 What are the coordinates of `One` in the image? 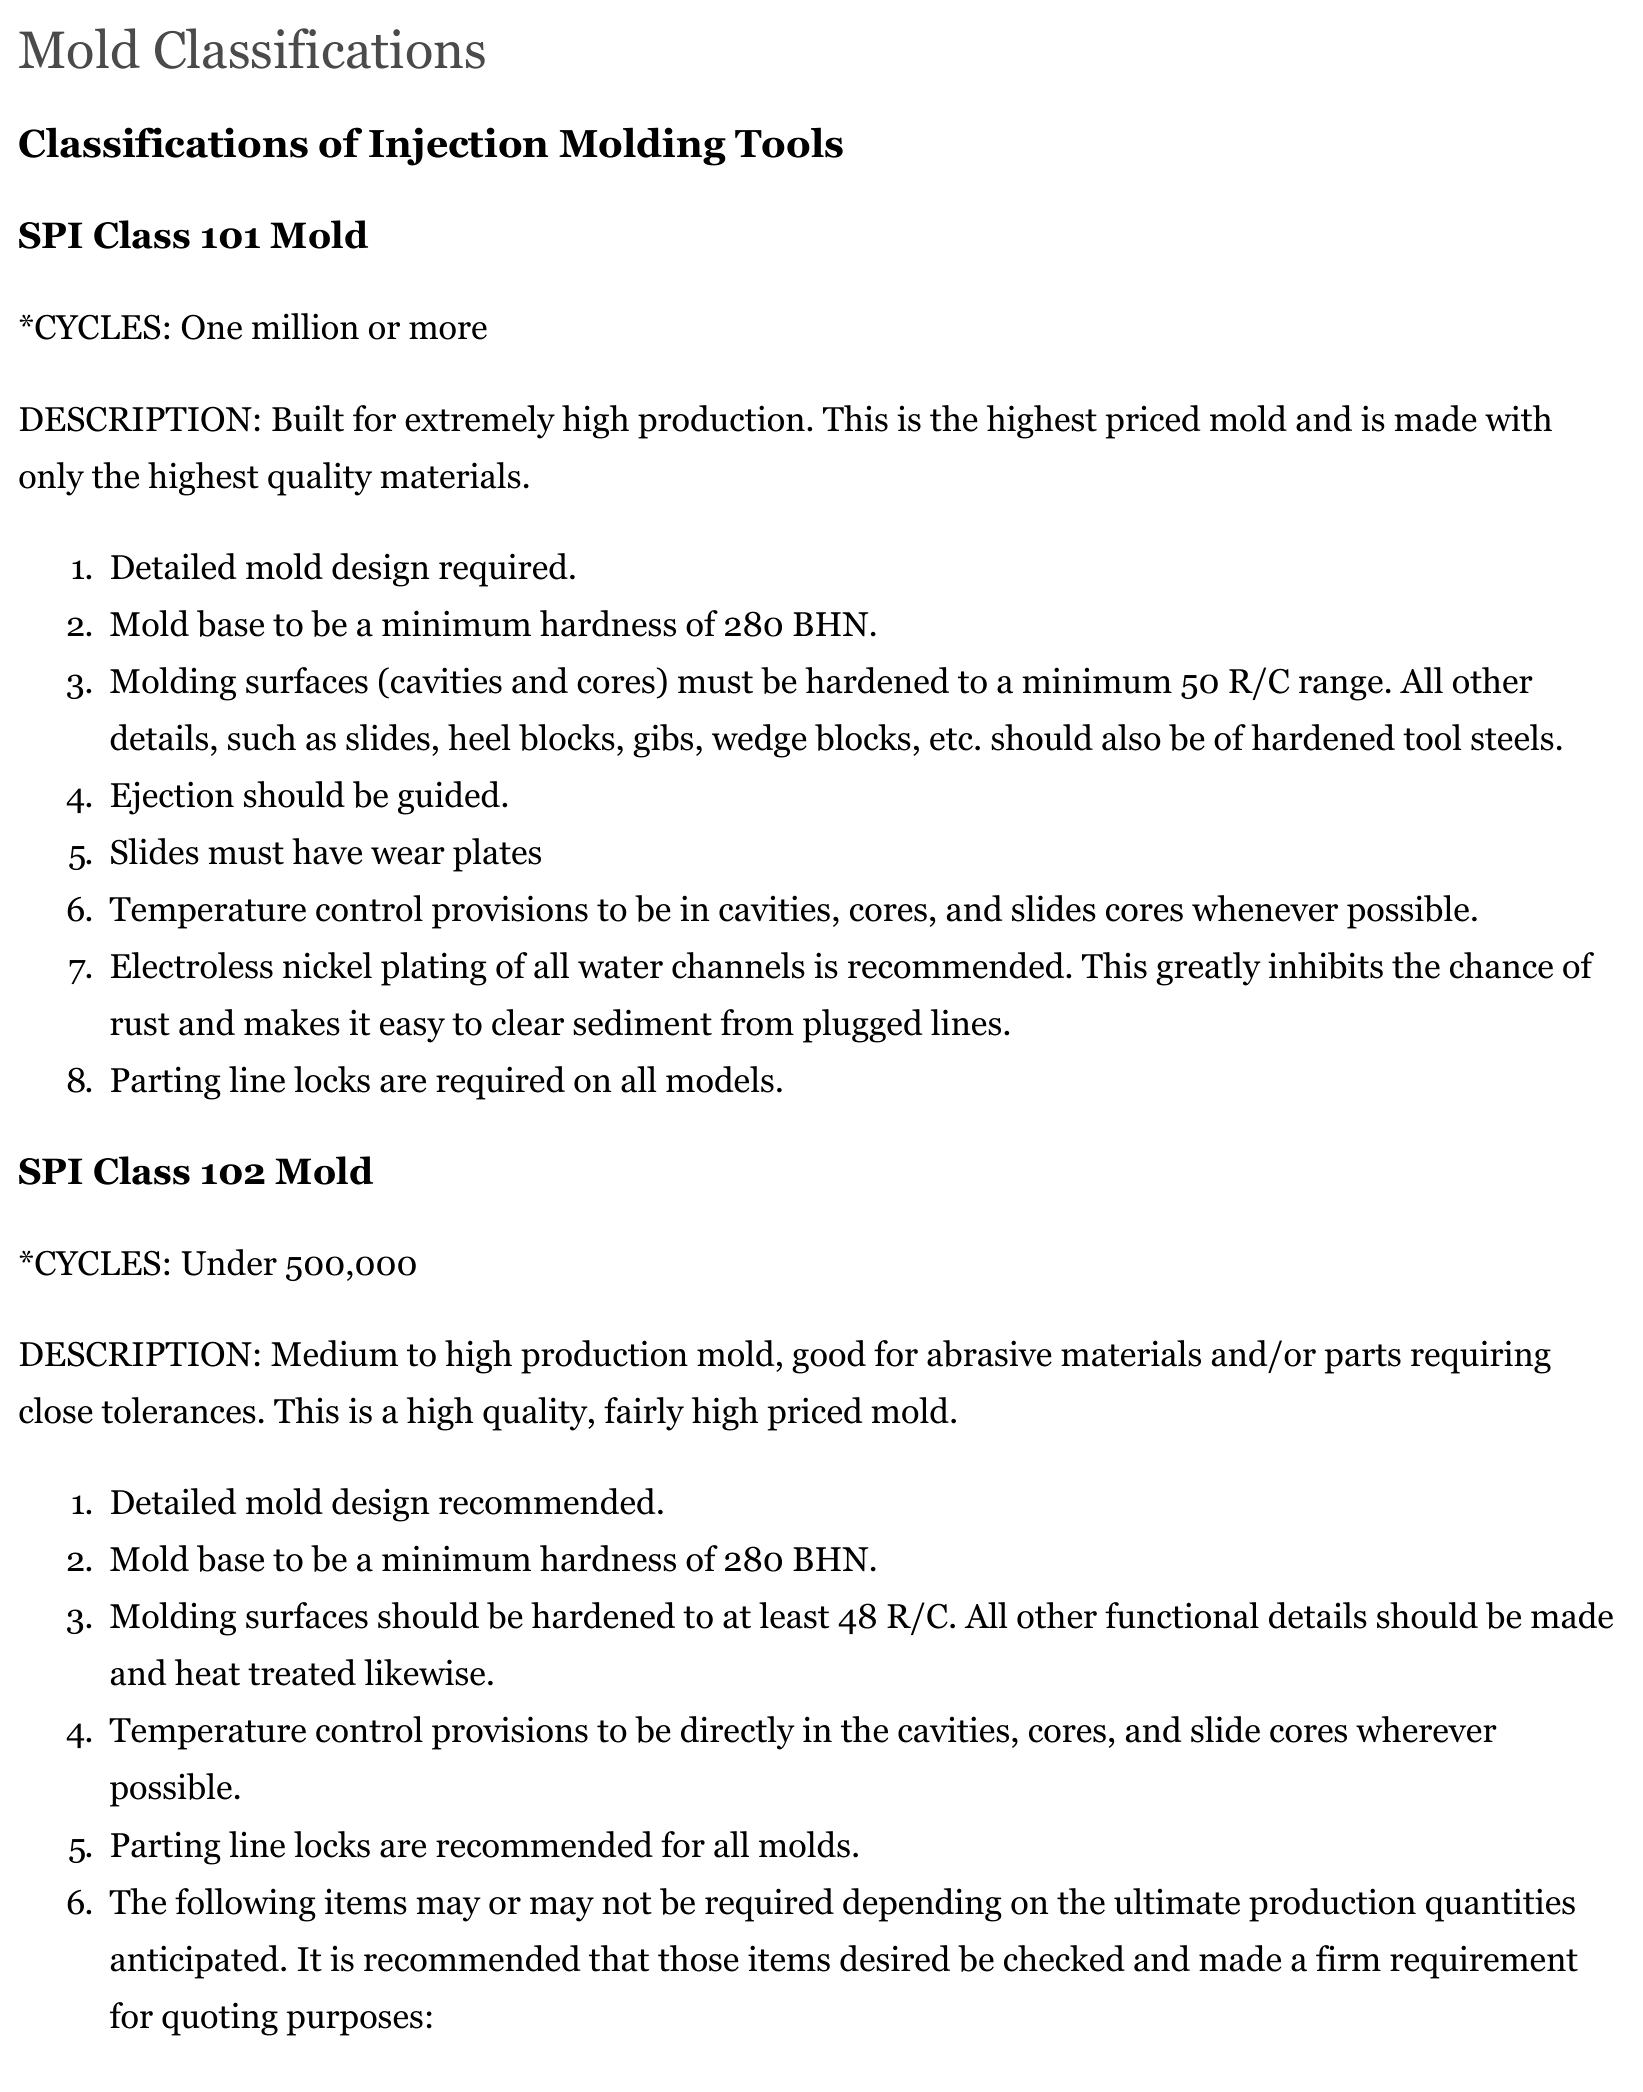 It's located at (212, 327).
